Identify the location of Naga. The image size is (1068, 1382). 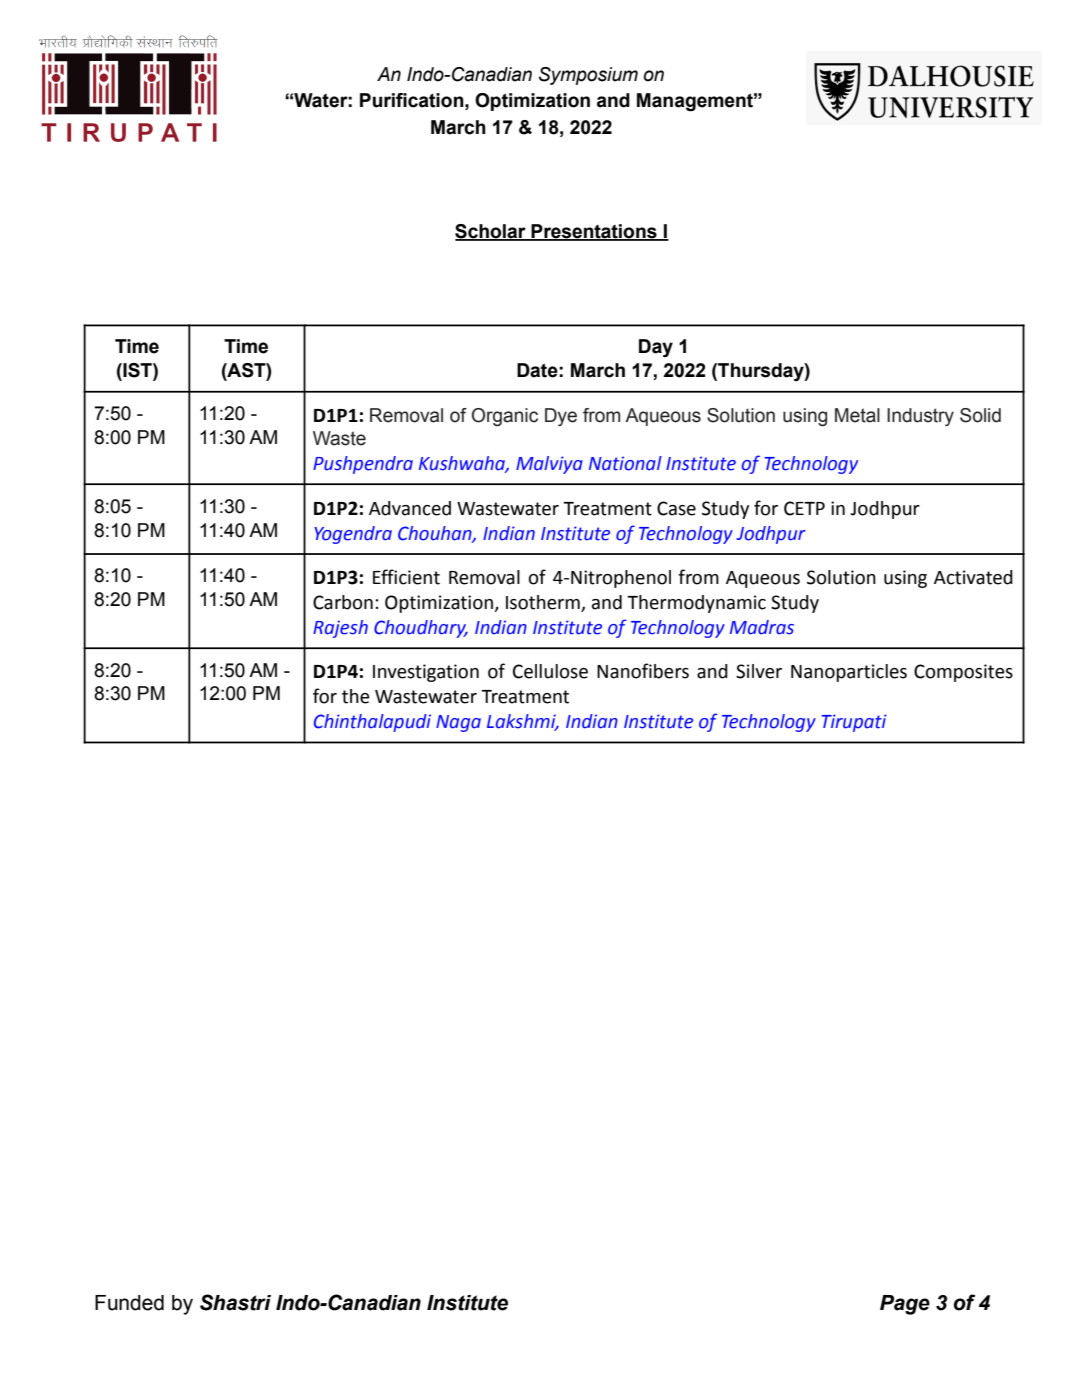
(458, 723).
